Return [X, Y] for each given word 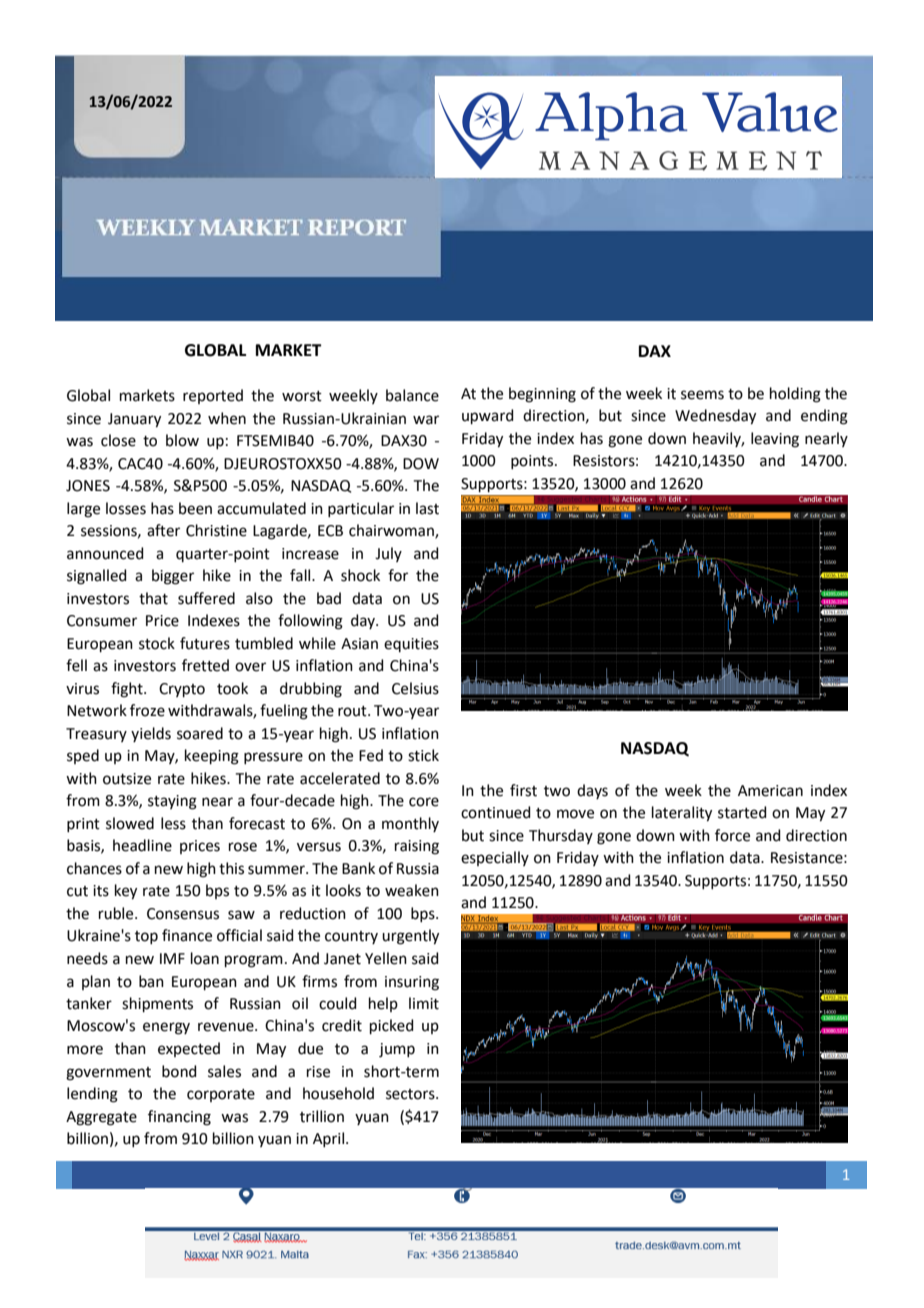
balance [412, 395]
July [388, 554]
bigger [173, 577]
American [770, 791]
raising [417, 847]
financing [179, 1118]
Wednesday [715, 417]
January [134, 420]
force [732, 835]
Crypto [182, 690]
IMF [172, 958]
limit [424, 1003]
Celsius [415, 688]
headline [142, 845]
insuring [412, 983]
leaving [775, 440]
